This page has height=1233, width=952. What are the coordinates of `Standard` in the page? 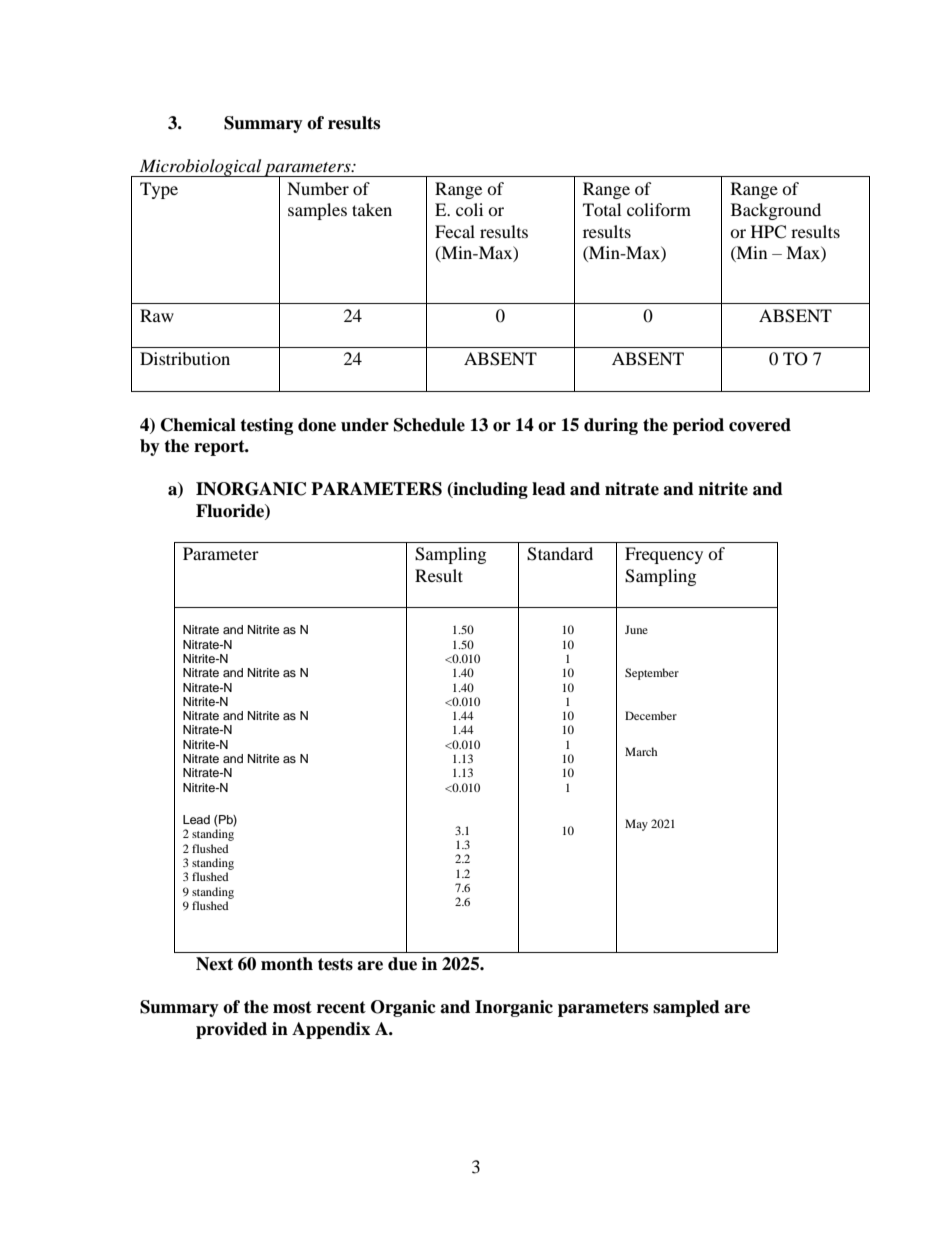 It's located at (560, 554).
